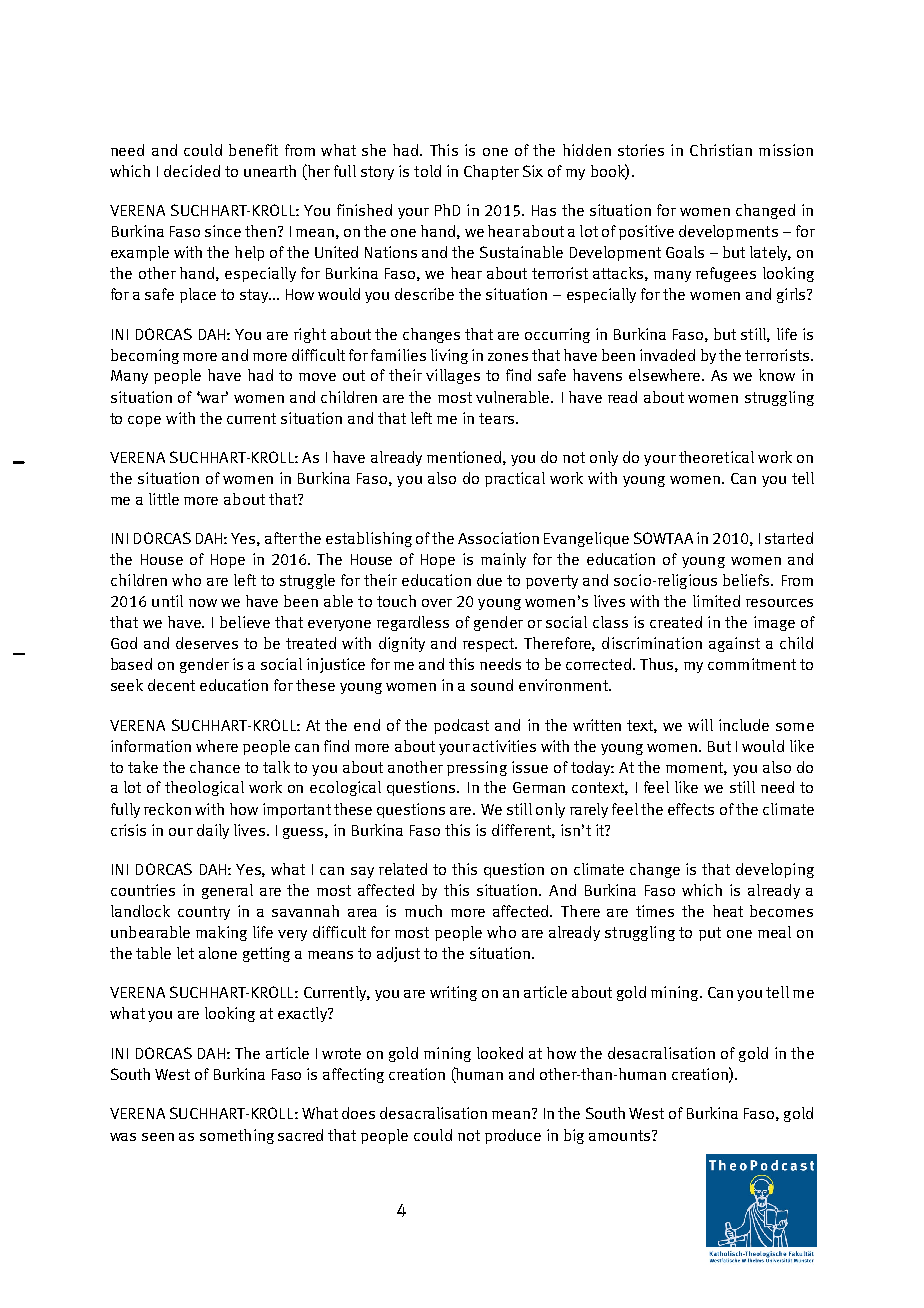  Describe the element at coordinates (721, 150) in the screenshot. I see `Christian` at that location.
